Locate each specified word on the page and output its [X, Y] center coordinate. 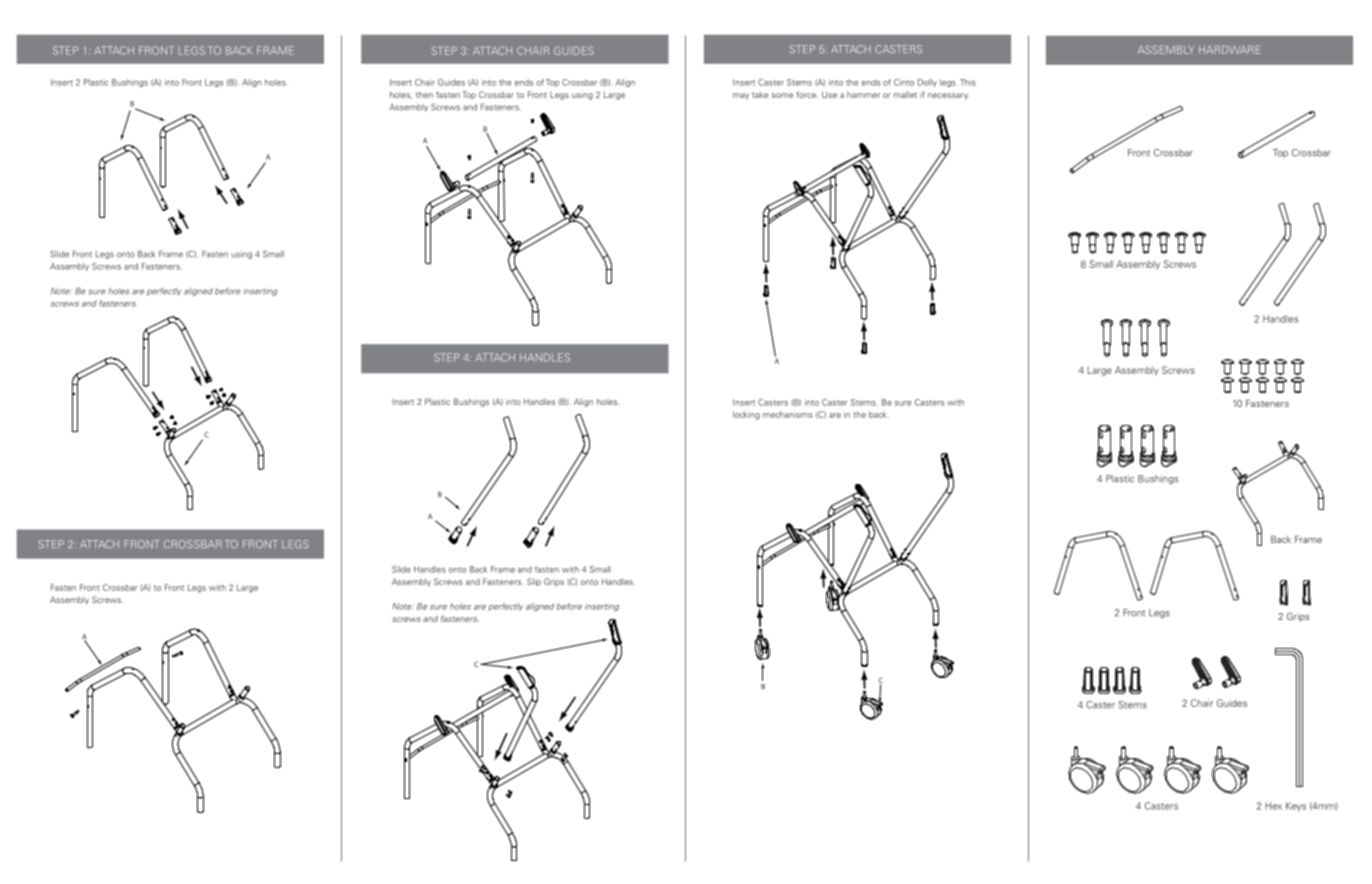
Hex [1273, 806]
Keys [1296, 807]
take [760, 94]
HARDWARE [1230, 50]
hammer [863, 94]
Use [829, 94]
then [424, 94]
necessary [948, 96]
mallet [905, 94]
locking [746, 415]
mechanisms [788, 414]
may [741, 96]
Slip [534, 582]
